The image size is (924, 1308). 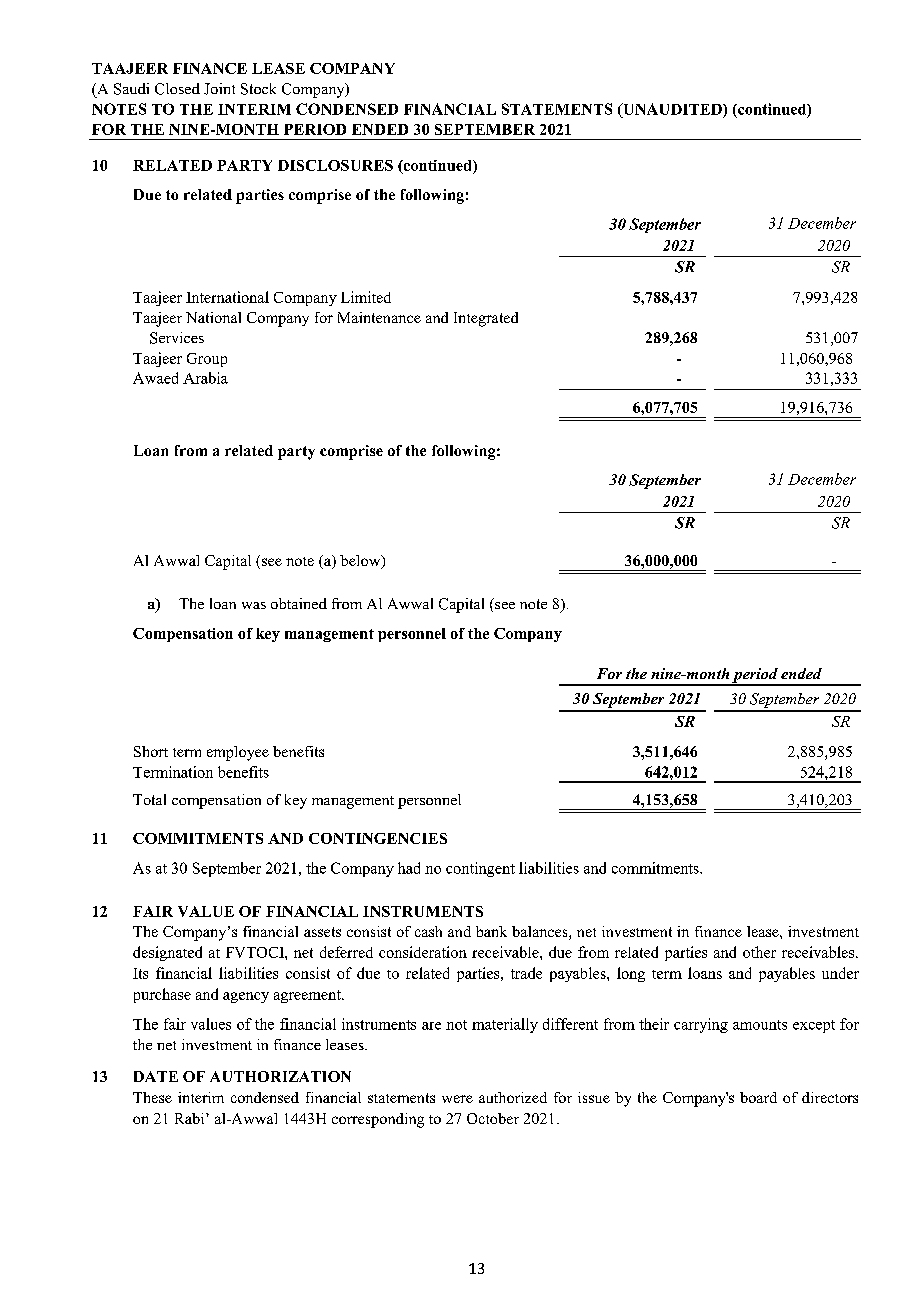 I want to click on other, so click(x=759, y=952).
